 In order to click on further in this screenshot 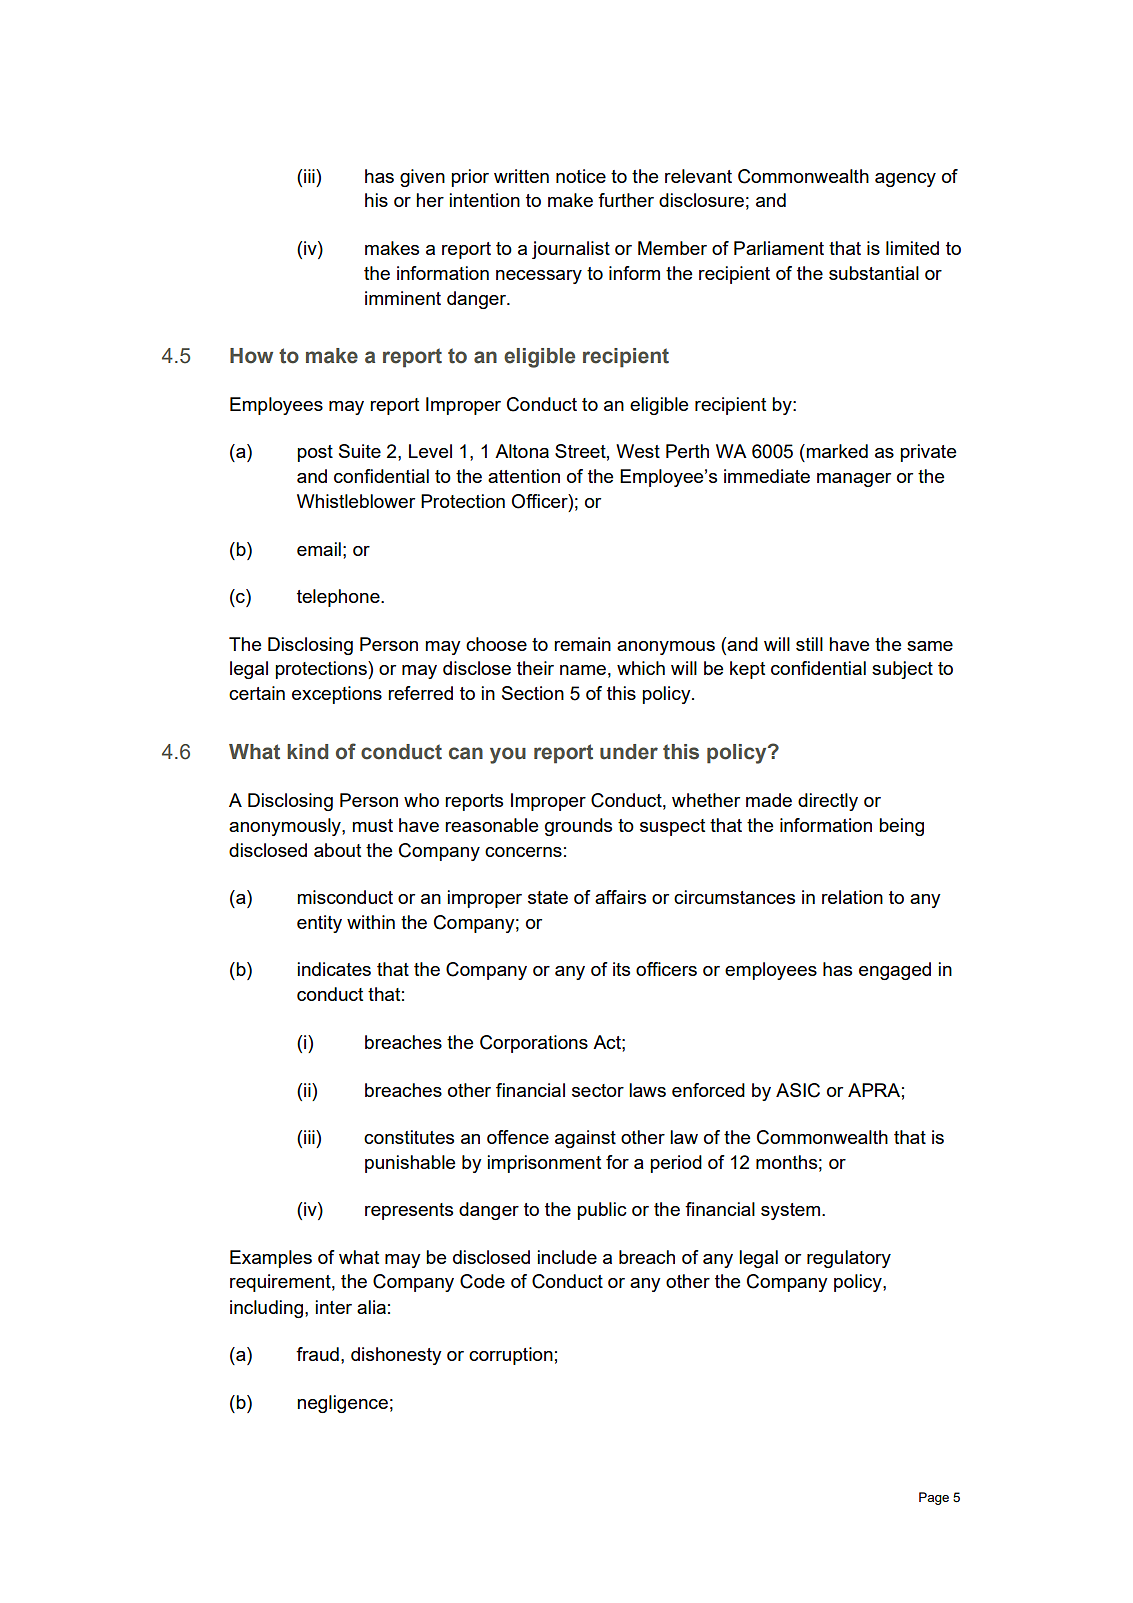, I will do `click(626, 200)`.
